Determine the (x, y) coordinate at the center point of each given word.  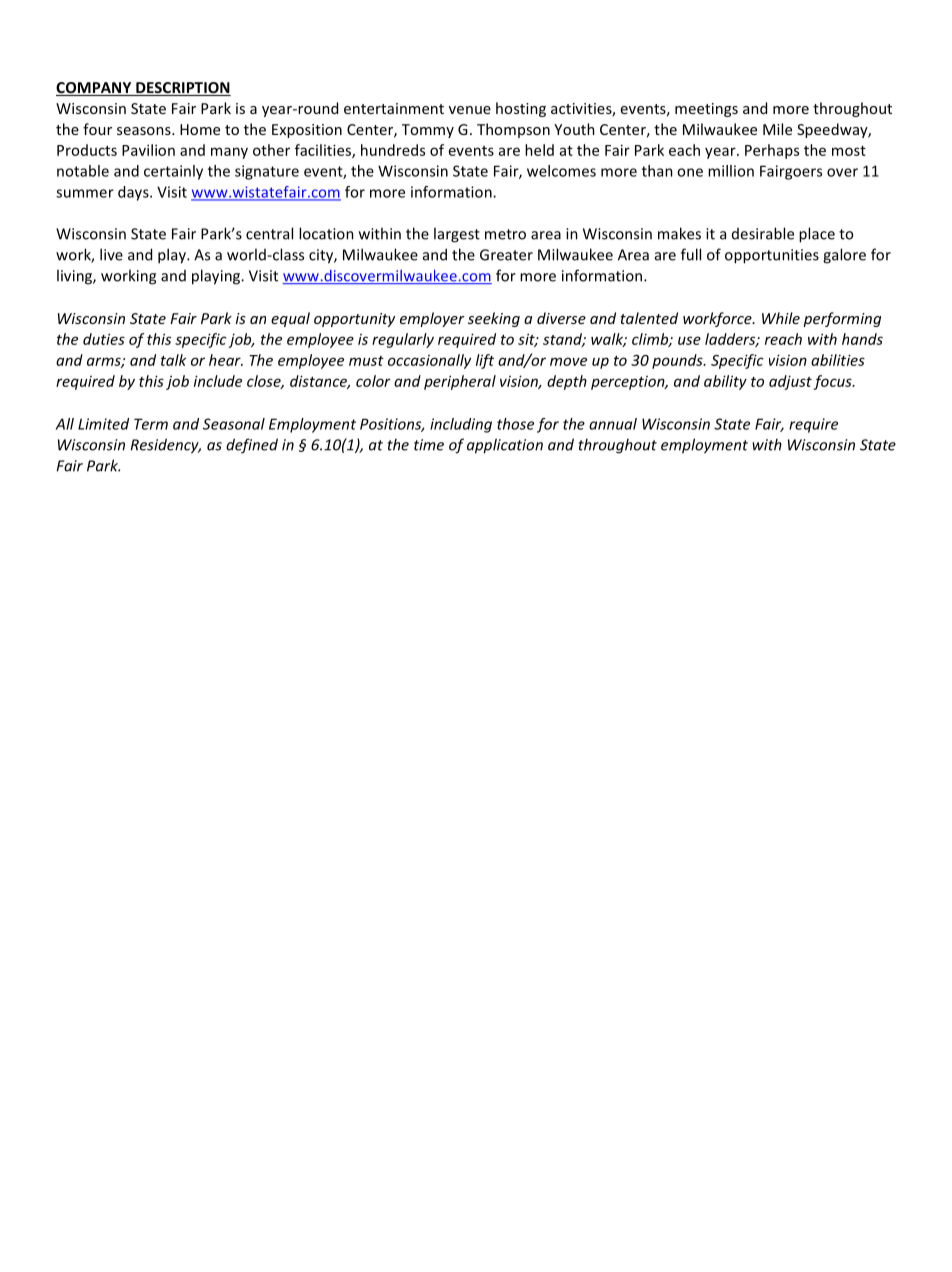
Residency (166, 446)
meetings (706, 110)
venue (470, 110)
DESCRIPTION (182, 89)
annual (613, 424)
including (461, 425)
